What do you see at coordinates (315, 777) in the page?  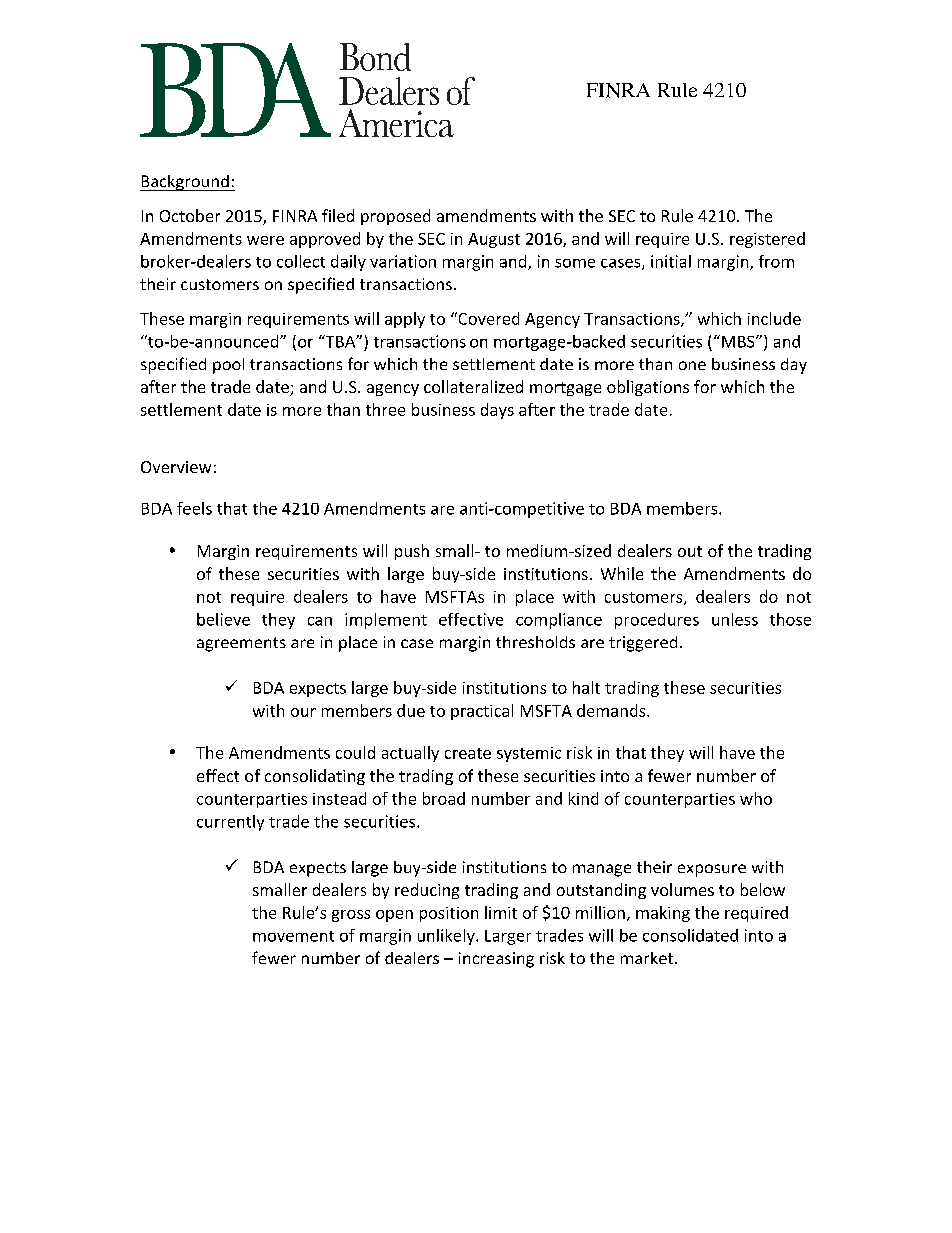 I see `consolidating` at bounding box center [315, 777].
